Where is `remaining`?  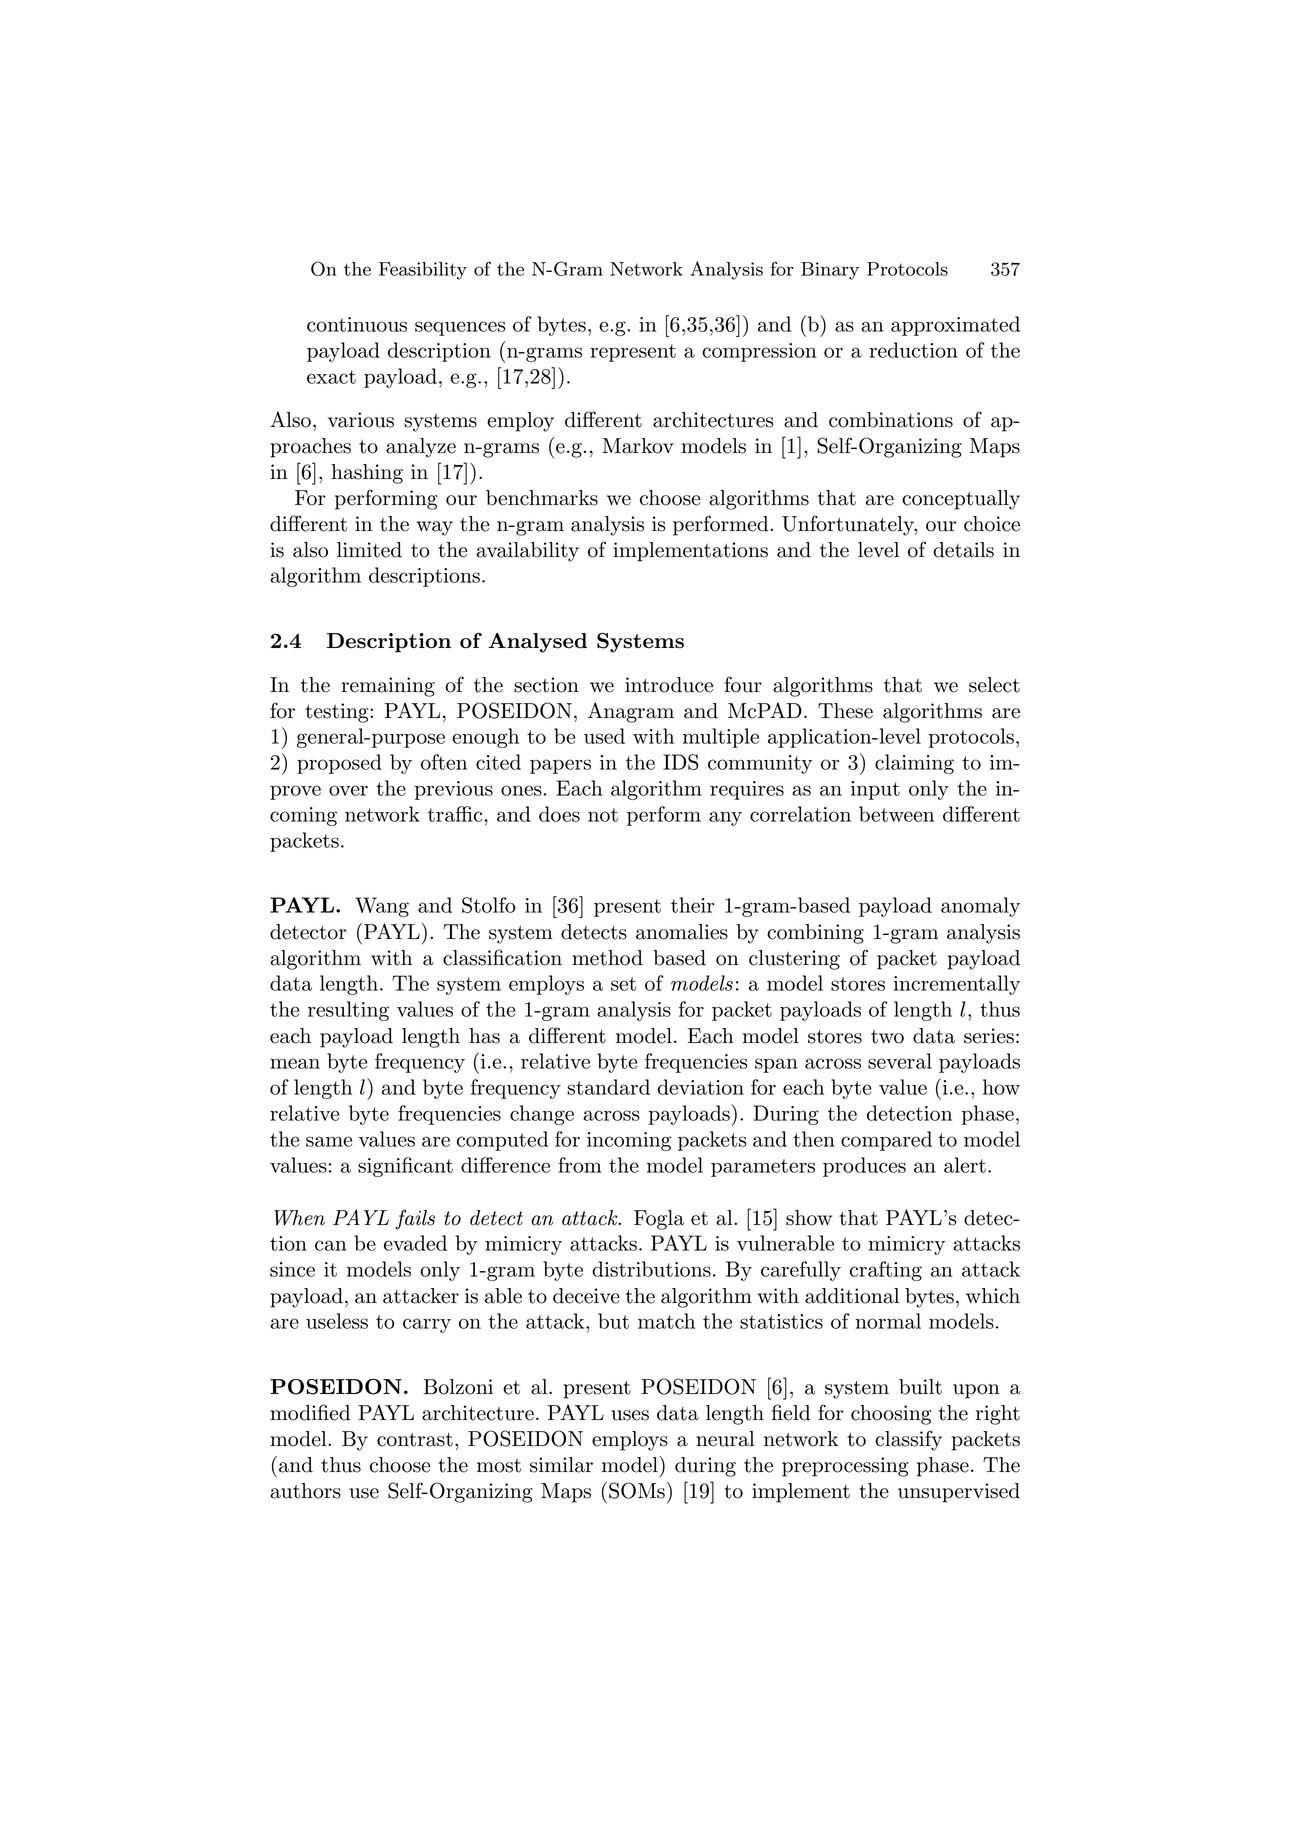 remaining is located at coordinates (388, 687).
